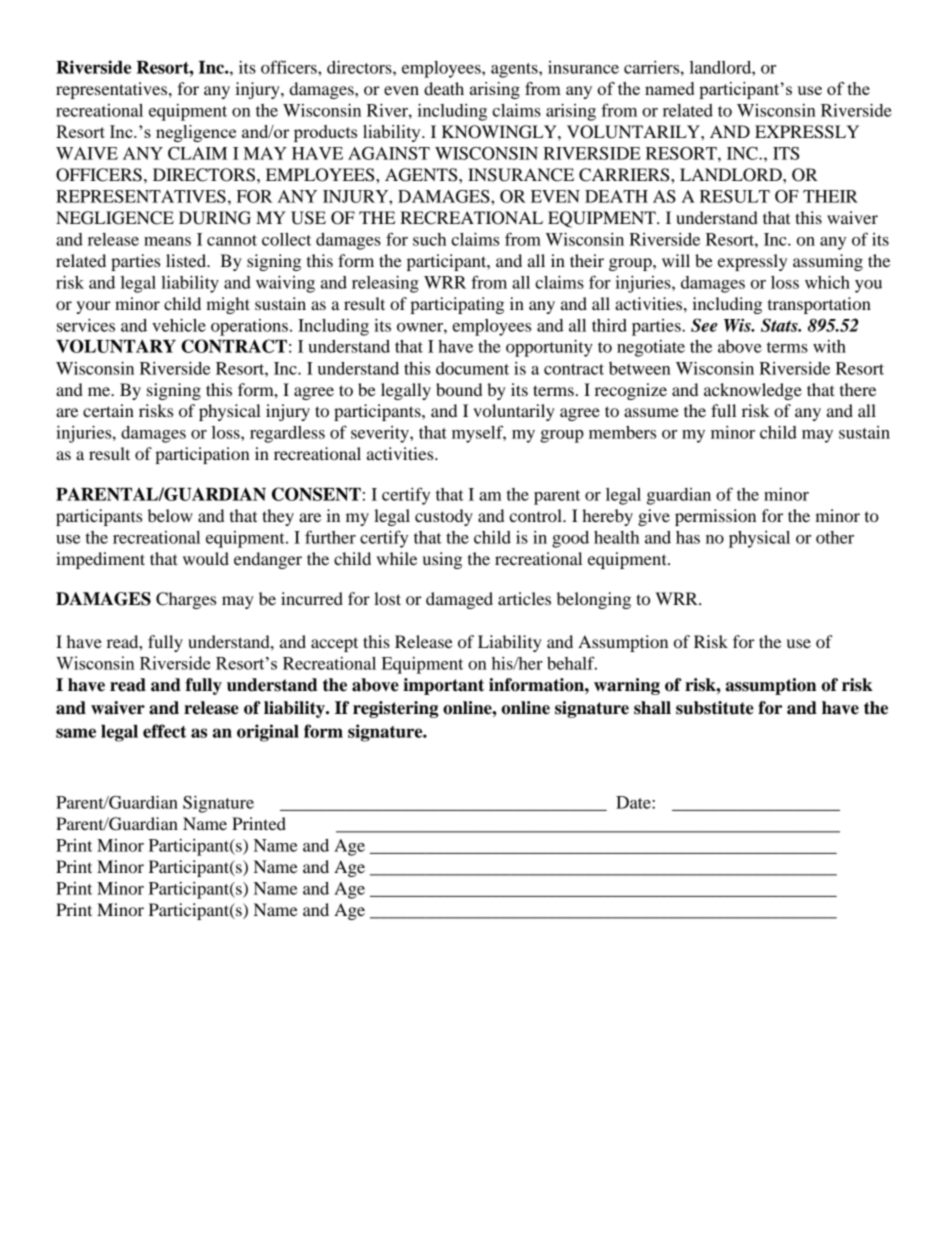  Describe the element at coordinates (202, 455) in the screenshot. I see `participation` at that location.
